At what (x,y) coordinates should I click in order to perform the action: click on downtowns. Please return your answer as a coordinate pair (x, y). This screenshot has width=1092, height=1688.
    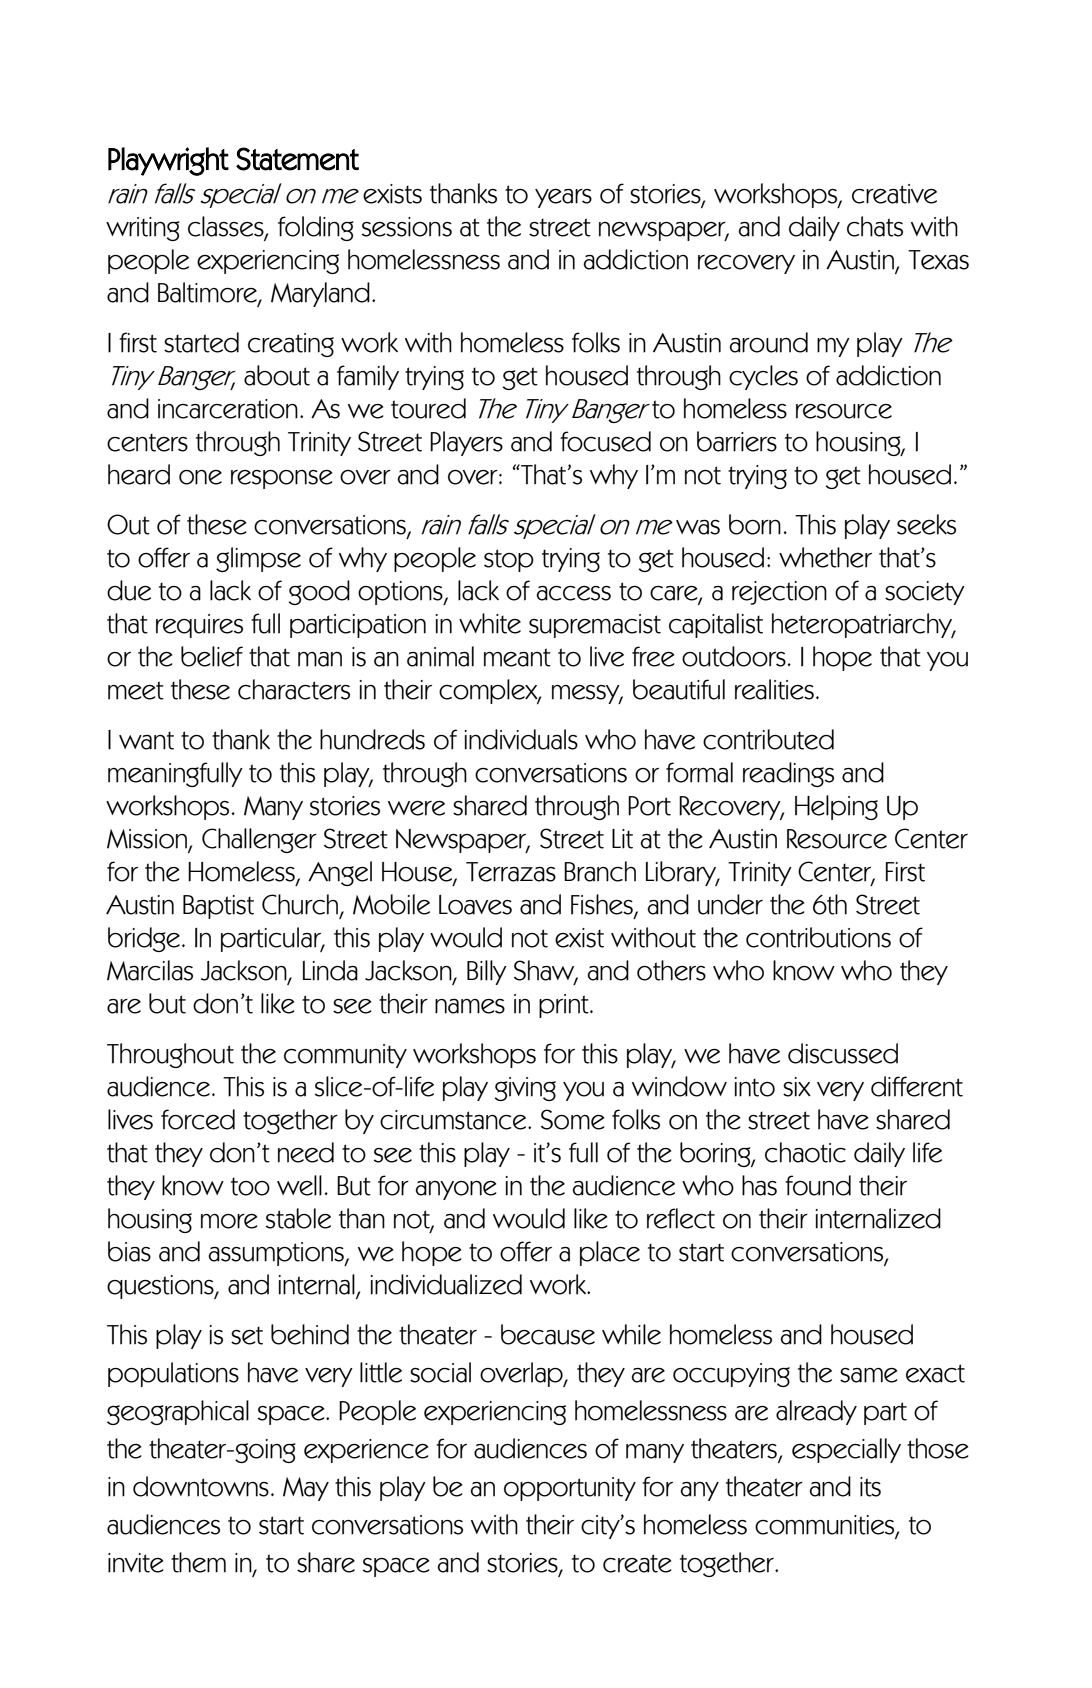
    Looking at the image, I should click on (201, 1486).
